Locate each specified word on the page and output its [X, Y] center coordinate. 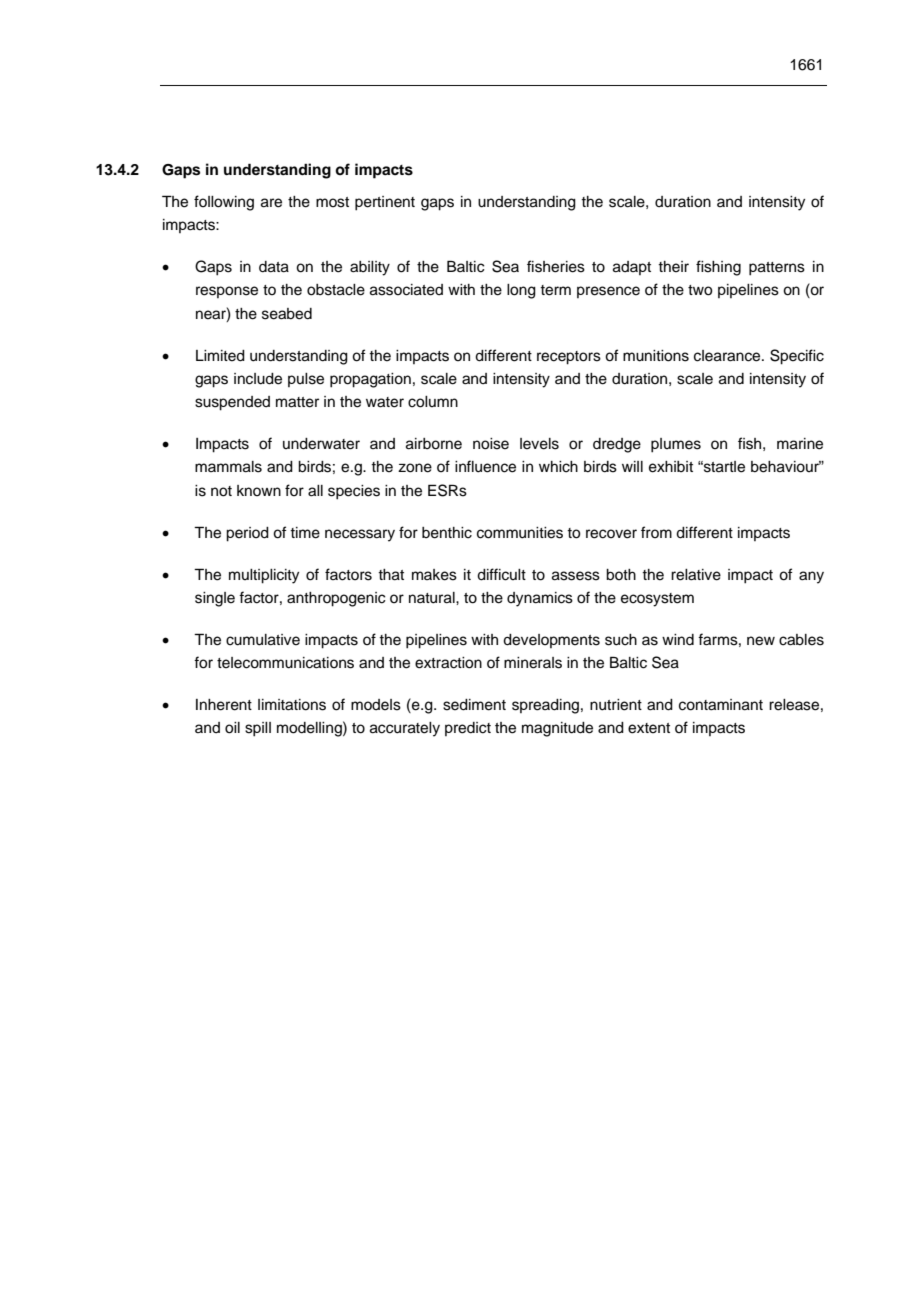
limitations [292, 705]
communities [520, 533]
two [700, 290]
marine [800, 444]
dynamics [540, 599]
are [271, 203]
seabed [287, 314]
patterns [777, 269]
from [656, 532]
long [521, 291]
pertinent [385, 203]
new [761, 641]
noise [491, 444]
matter [297, 402]
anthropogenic [336, 599]
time [305, 533]
